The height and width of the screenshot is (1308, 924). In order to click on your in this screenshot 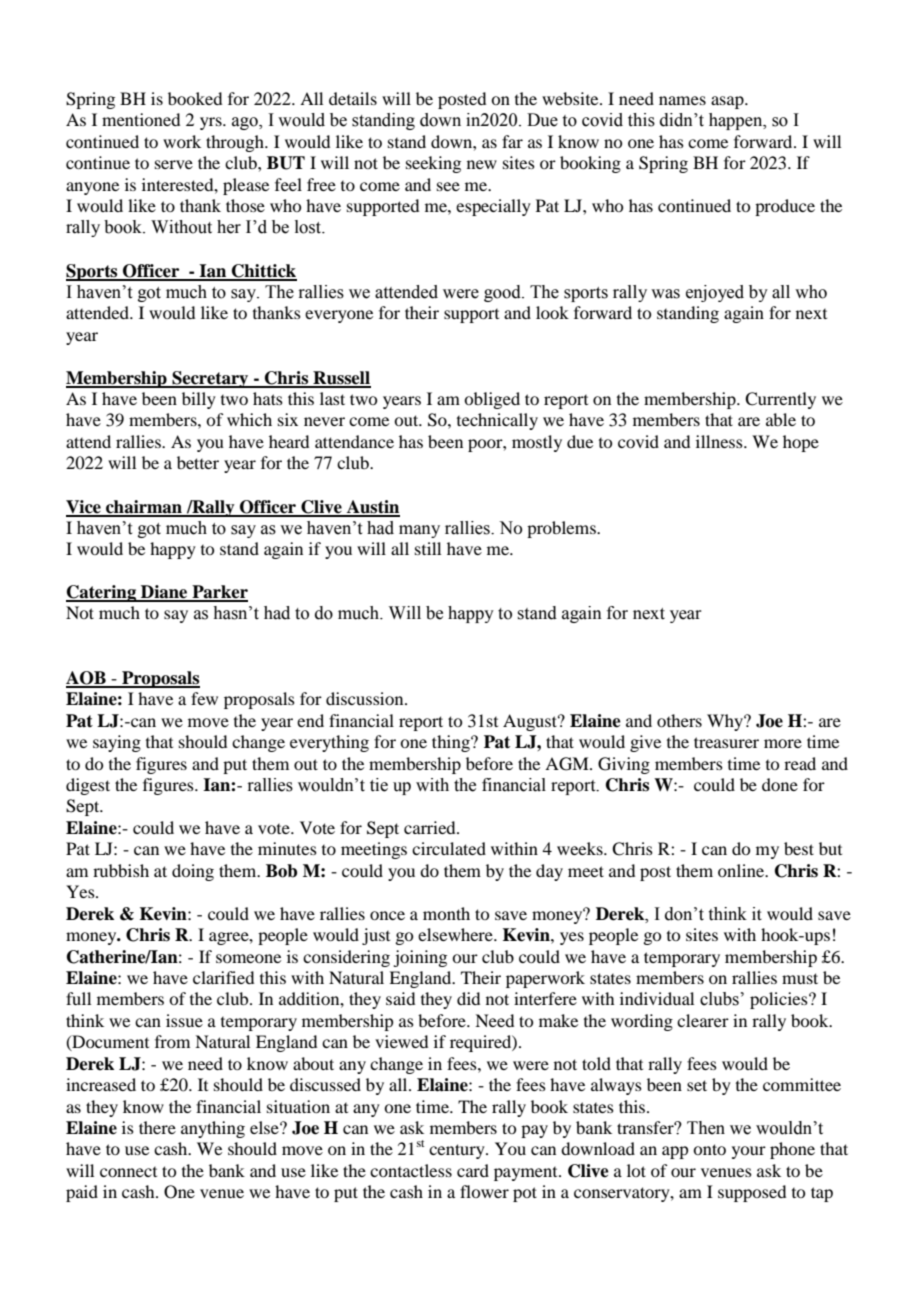, I will do `click(749, 1152)`.
